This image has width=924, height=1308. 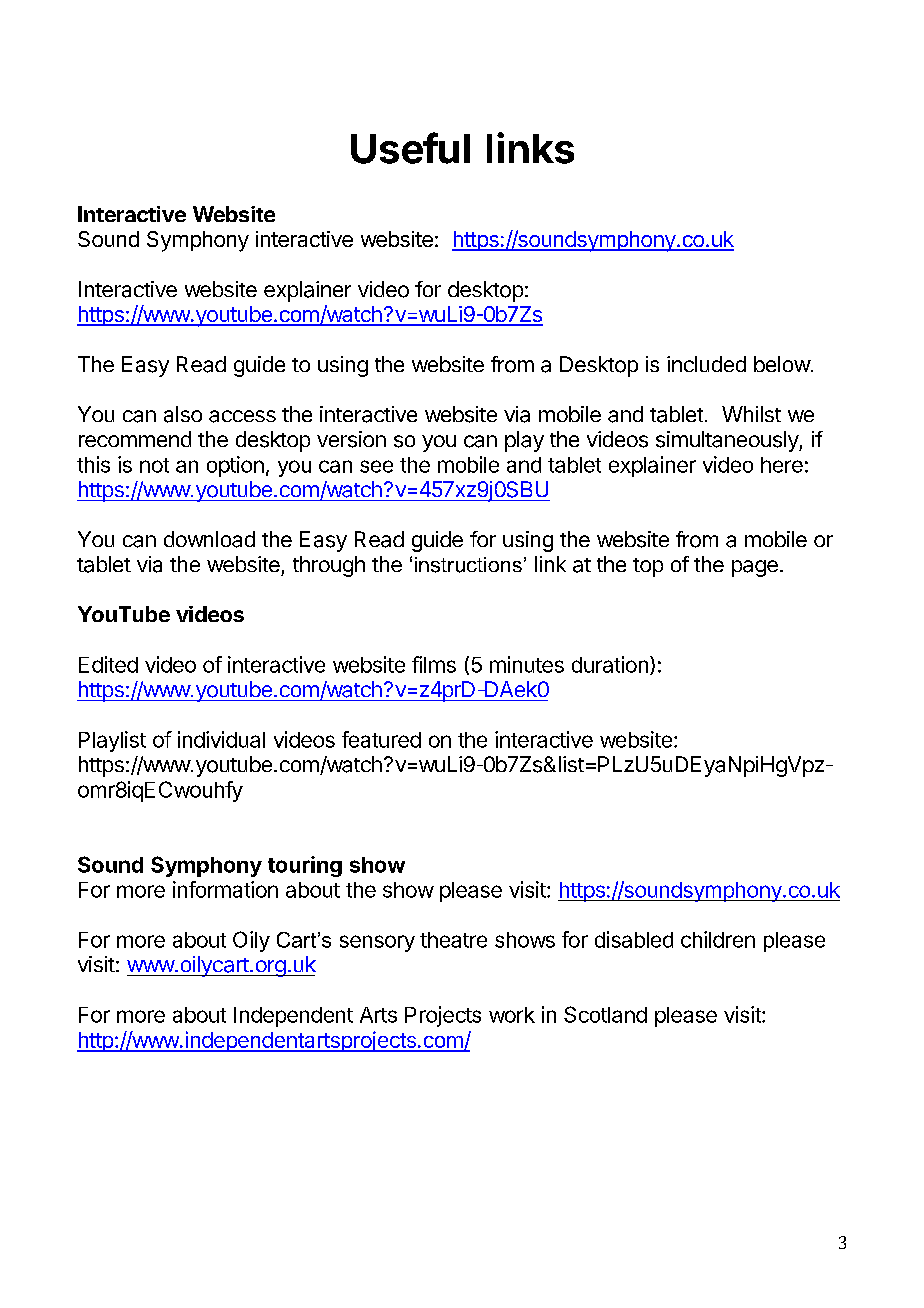 I want to click on below, so click(x=782, y=364).
